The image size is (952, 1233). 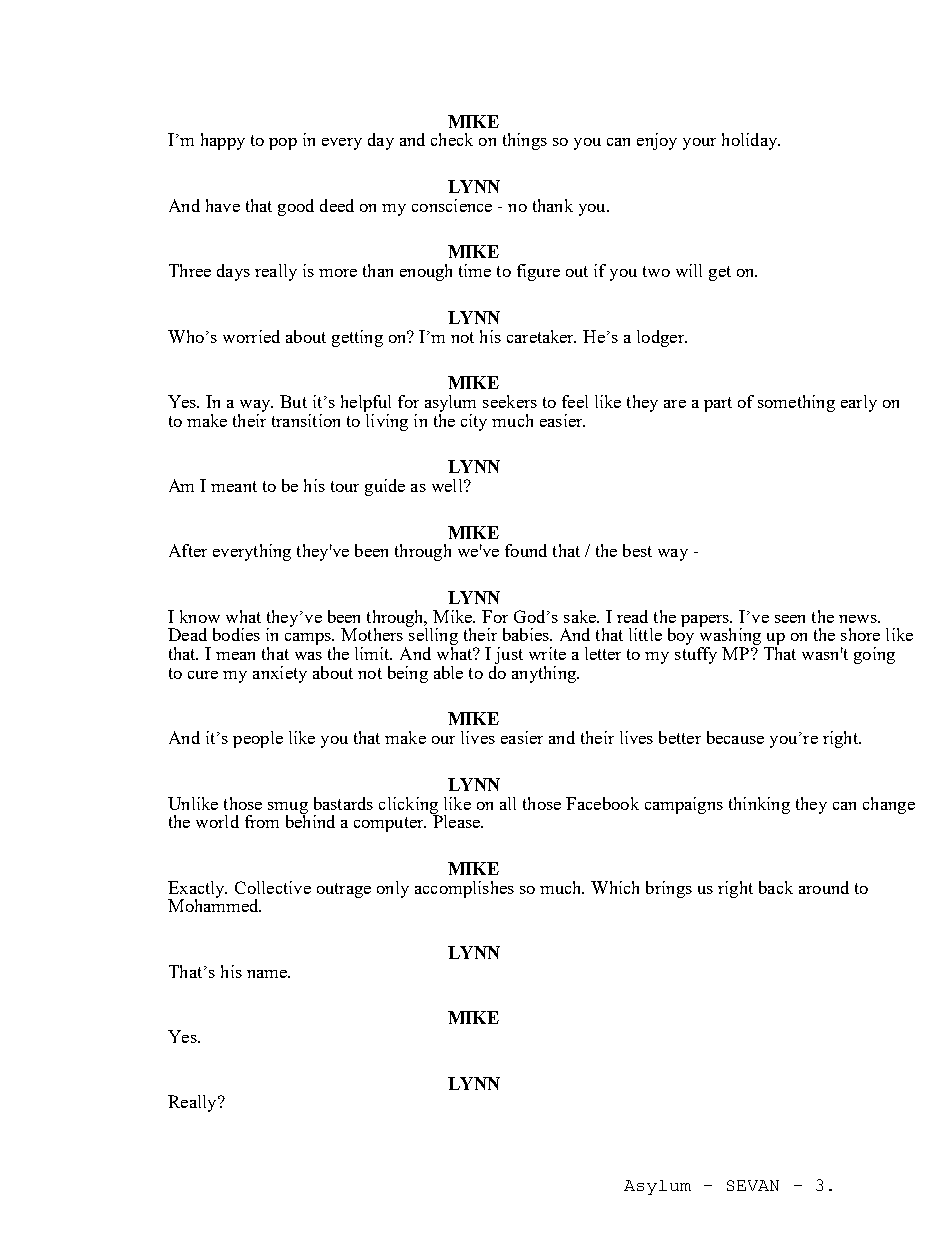 What do you see at coordinates (283, 144) in the screenshot?
I see `pop` at bounding box center [283, 144].
